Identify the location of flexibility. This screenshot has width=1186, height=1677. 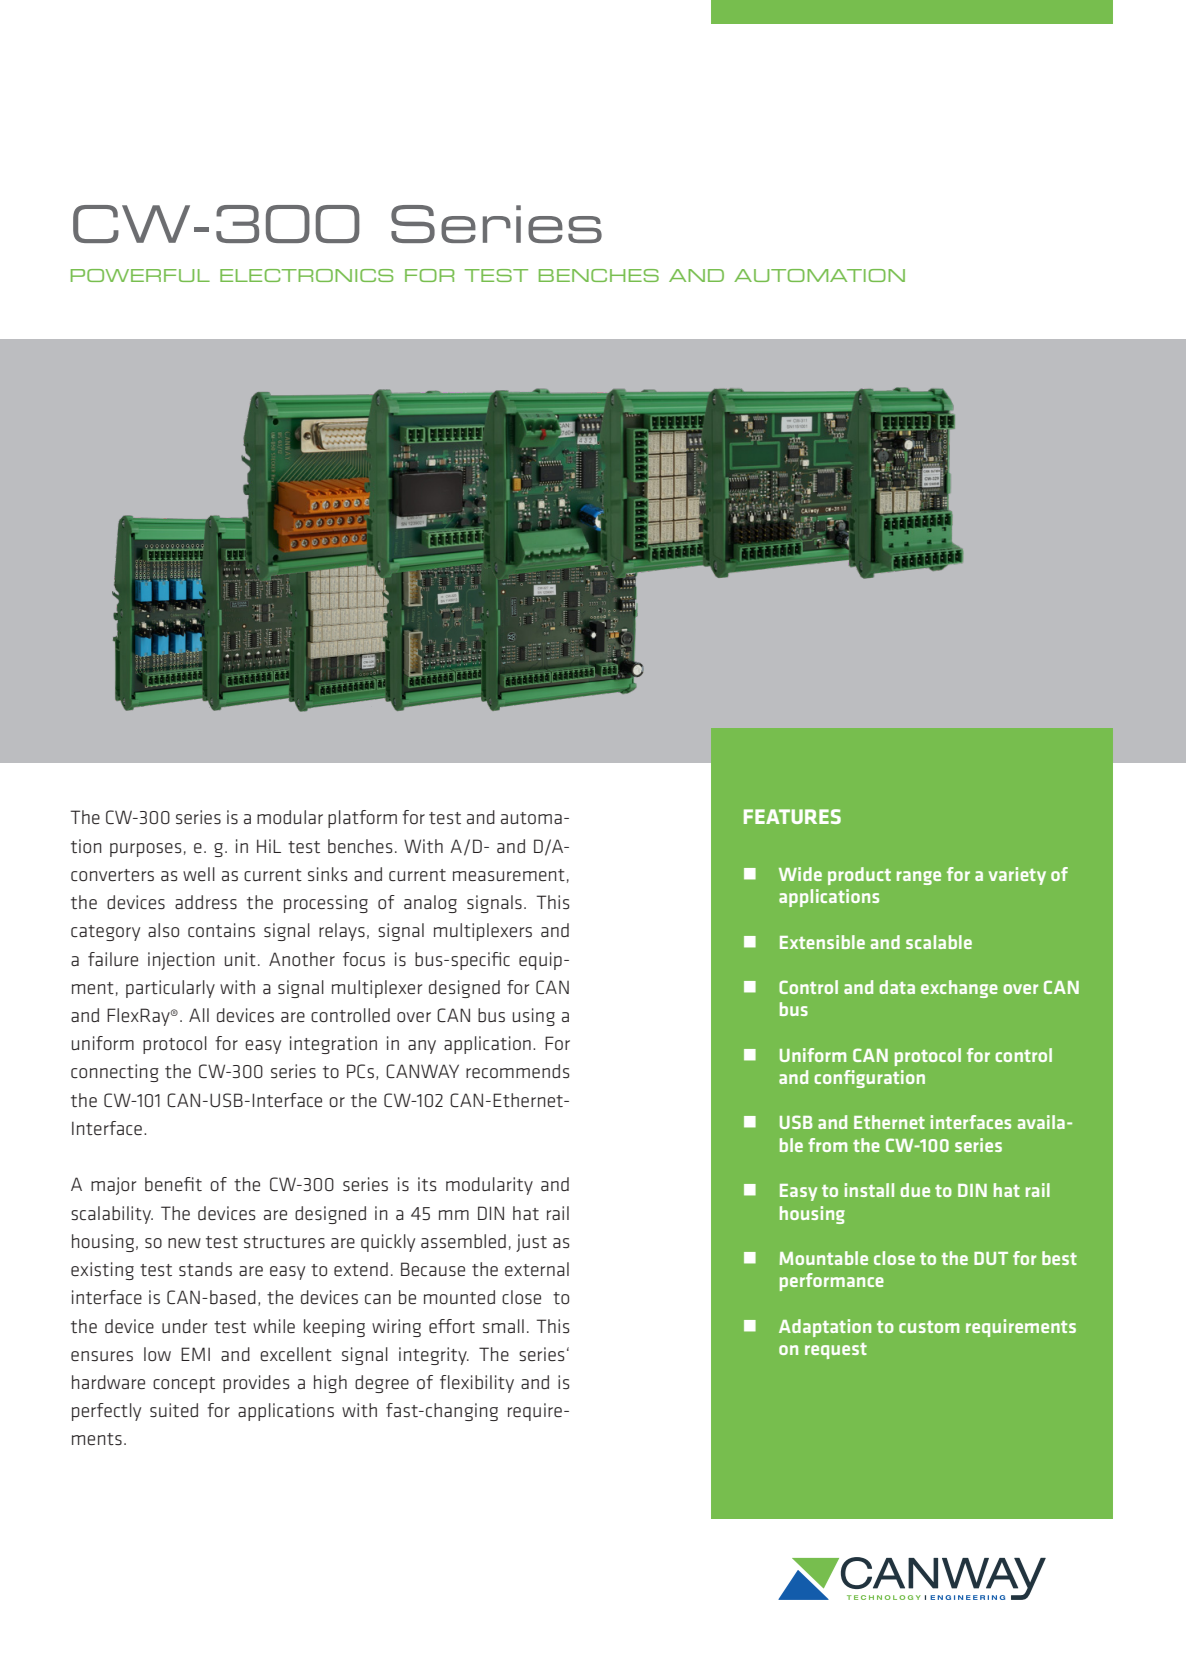
(477, 1384).
